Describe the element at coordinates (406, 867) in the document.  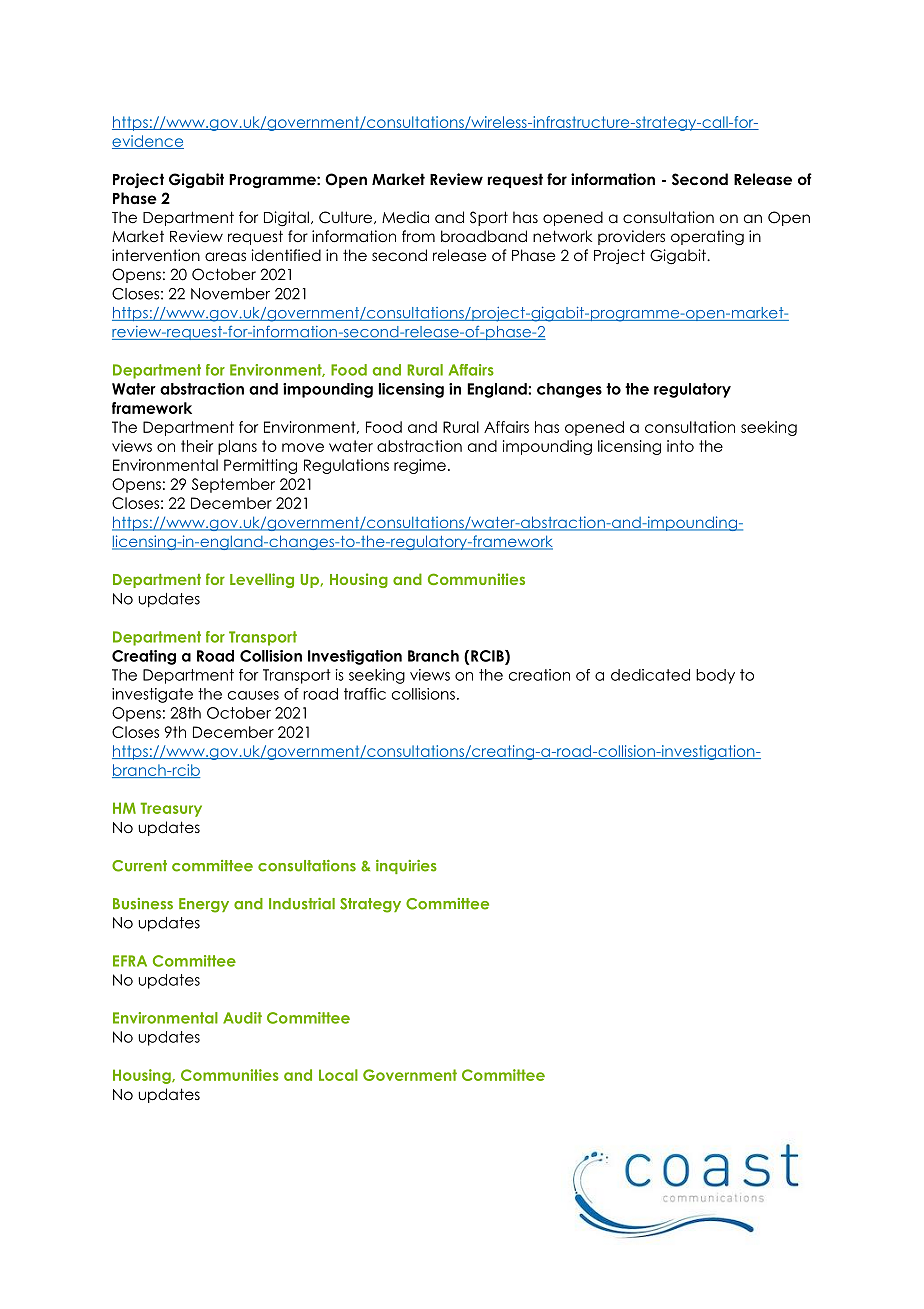
I see `inquiries` at that location.
